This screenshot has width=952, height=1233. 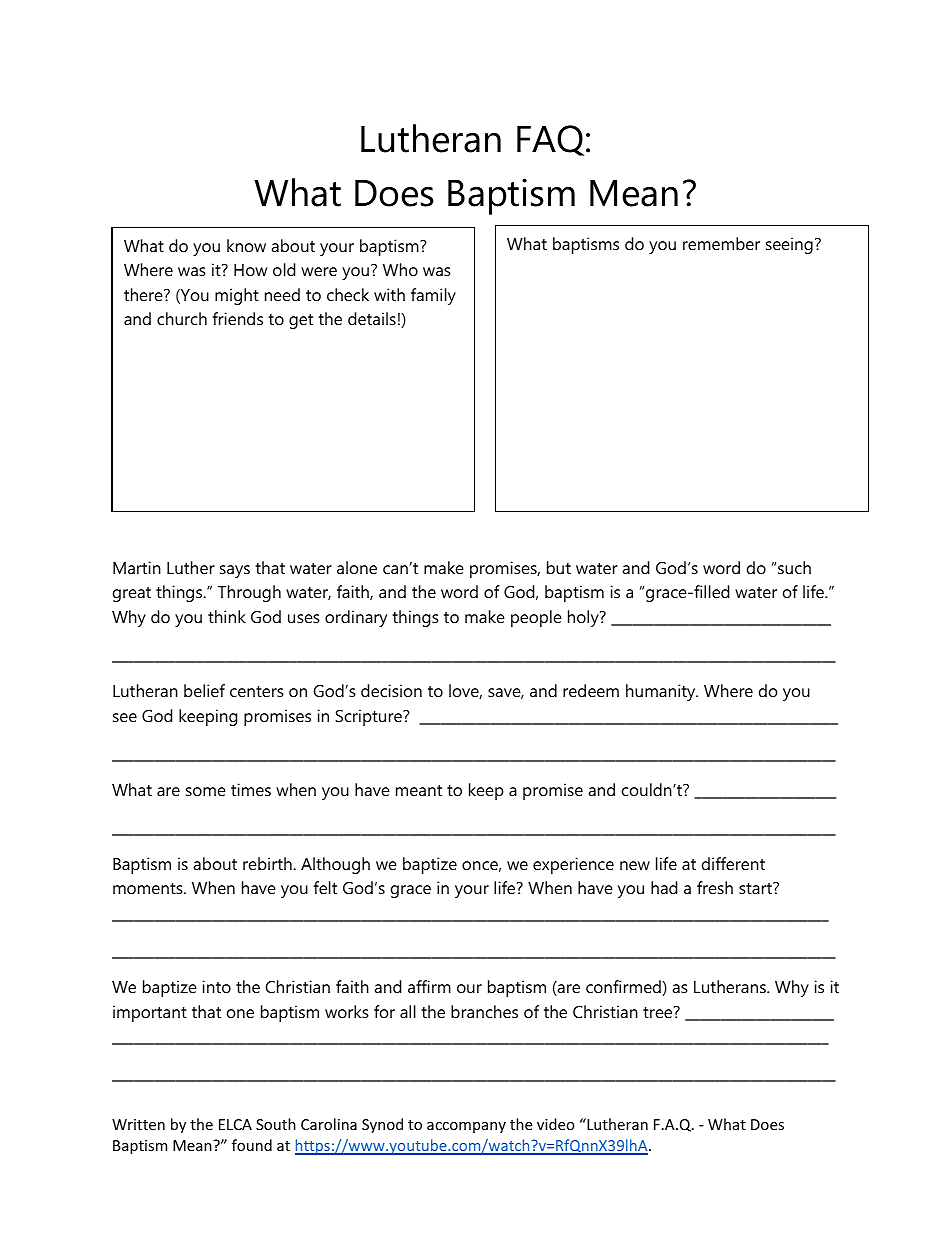 I want to click on family, so click(x=433, y=296).
